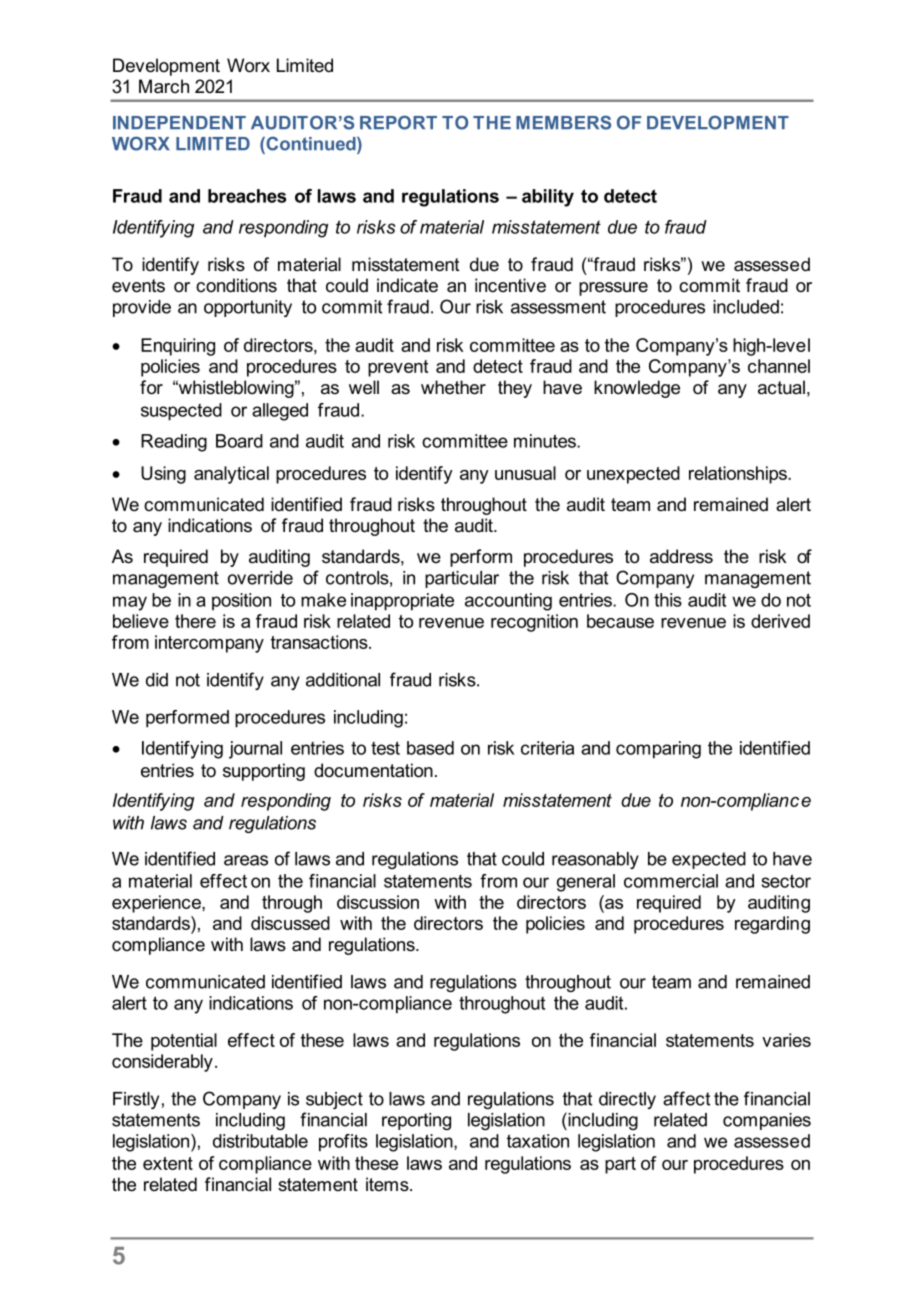  I want to click on there, so click(195, 621).
